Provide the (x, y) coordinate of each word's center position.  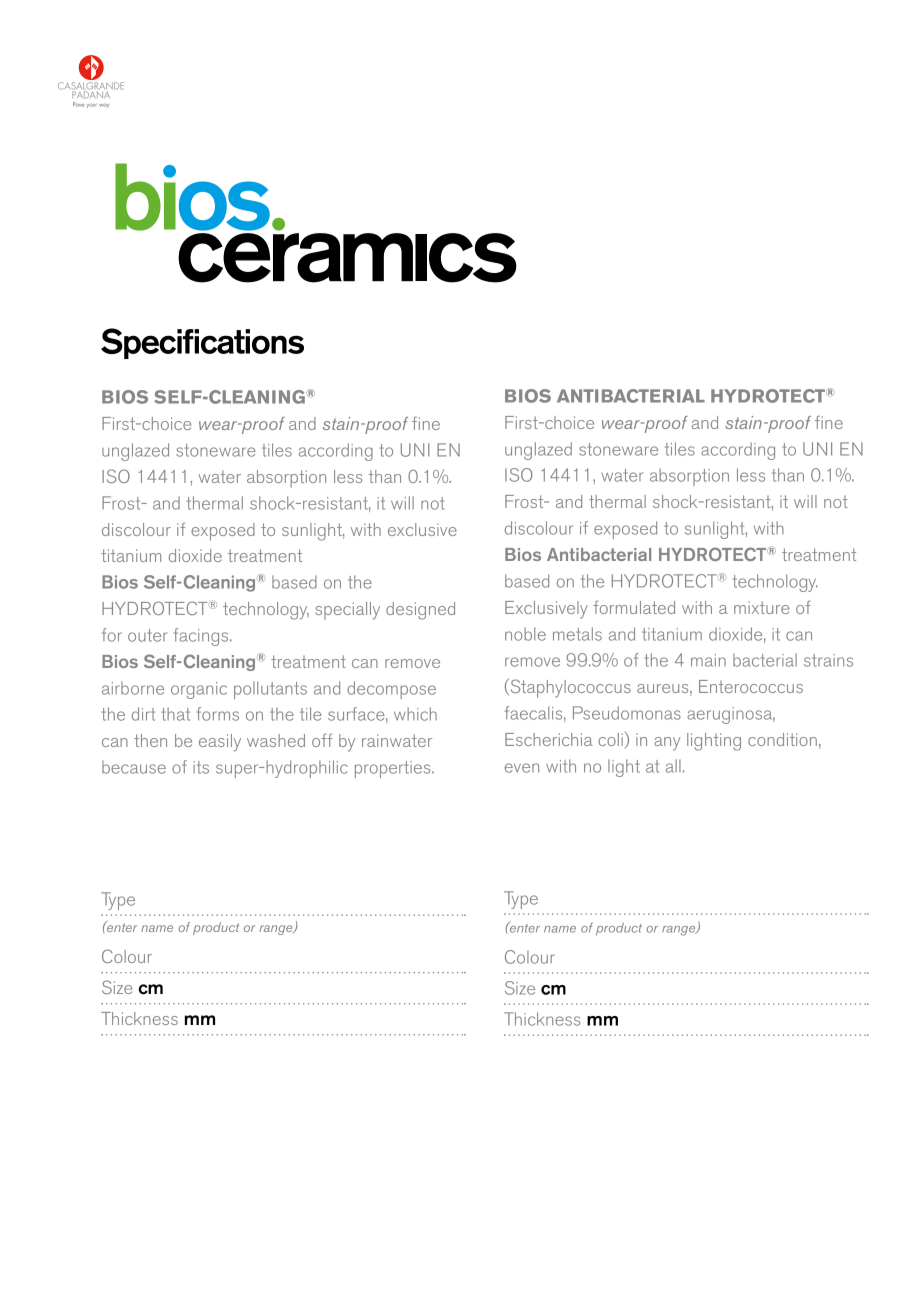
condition (782, 739)
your (91, 106)
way (104, 106)
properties (394, 769)
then (150, 740)
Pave (78, 104)
